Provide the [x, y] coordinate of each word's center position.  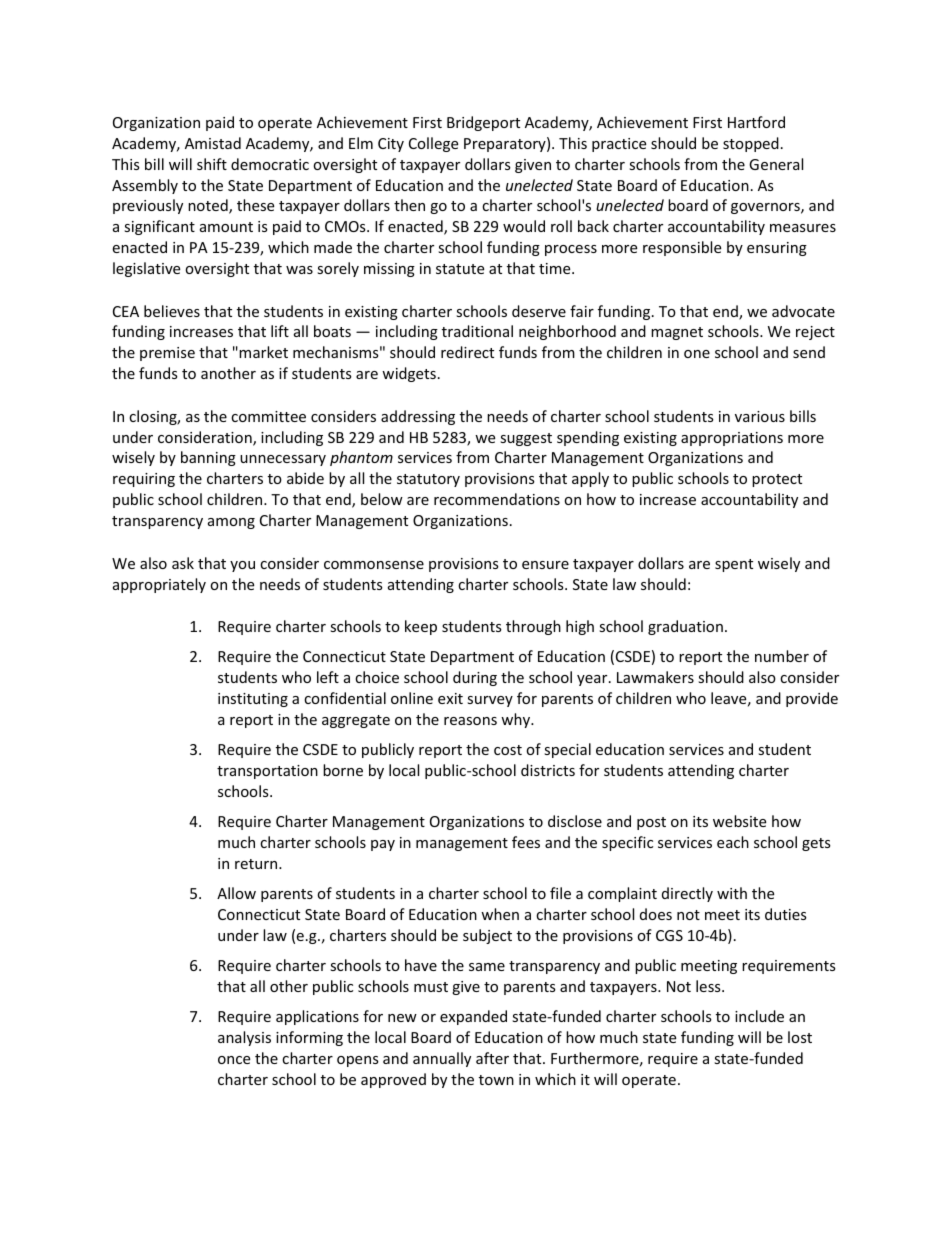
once [234, 1060]
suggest [526, 439]
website [739, 821]
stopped [751, 144]
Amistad [213, 143]
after [492, 1058]
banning [208, 458]
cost [508, 750]
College [433, 144]
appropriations [732, 439]
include [759, 1016]
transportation [267, 772]
